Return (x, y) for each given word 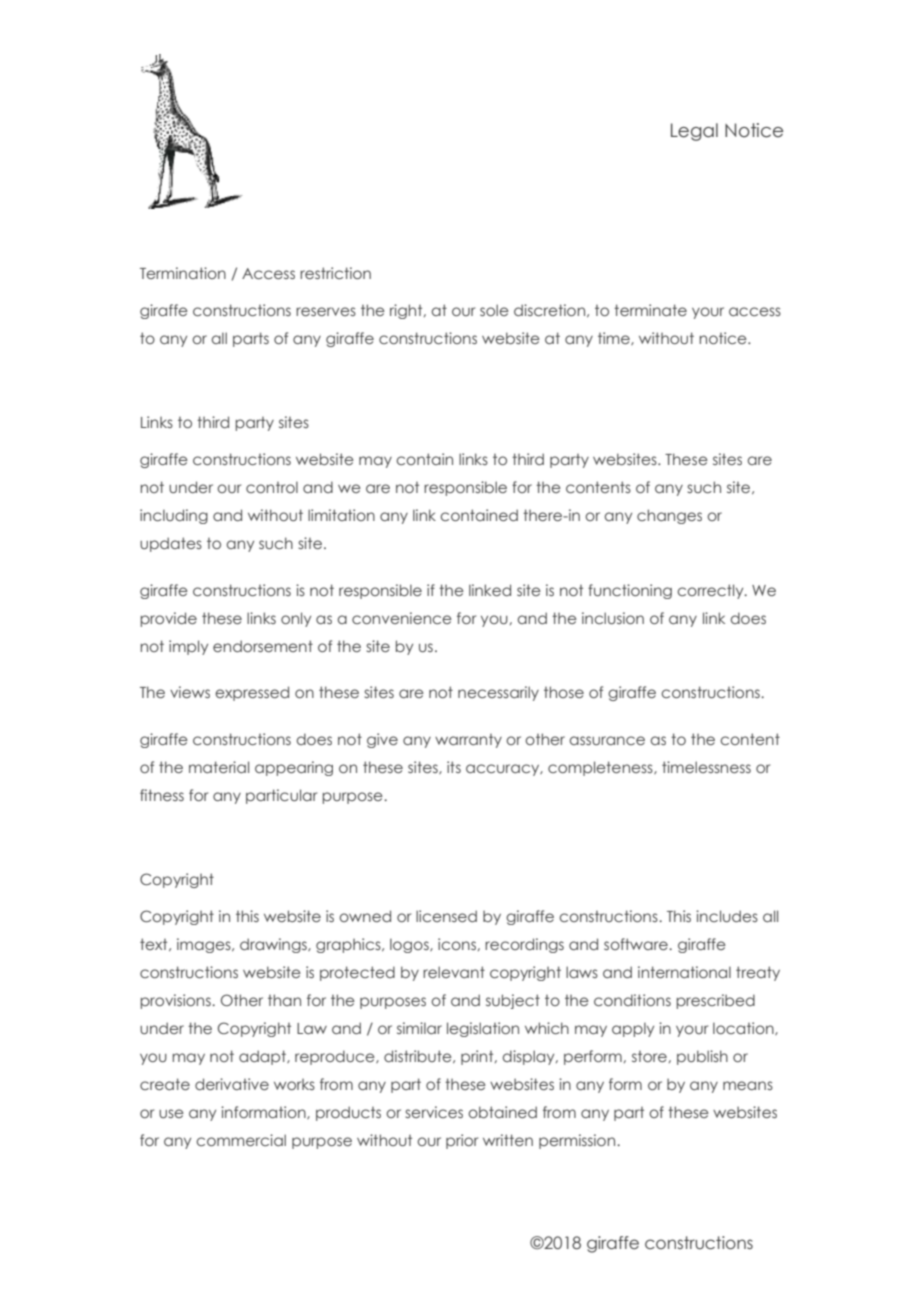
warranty (468, 741)
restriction (335, 273)
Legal (694, 132)
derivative (232, 1084)
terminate (650, 310)
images (205, 945)
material (219, 767)
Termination (183, 273)
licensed (446, 916)
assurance (607, 740)
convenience (402, 618)
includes (727, 916)
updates (171, 544)
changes (669, 516)
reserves (326, 311)
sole (494, 310)
